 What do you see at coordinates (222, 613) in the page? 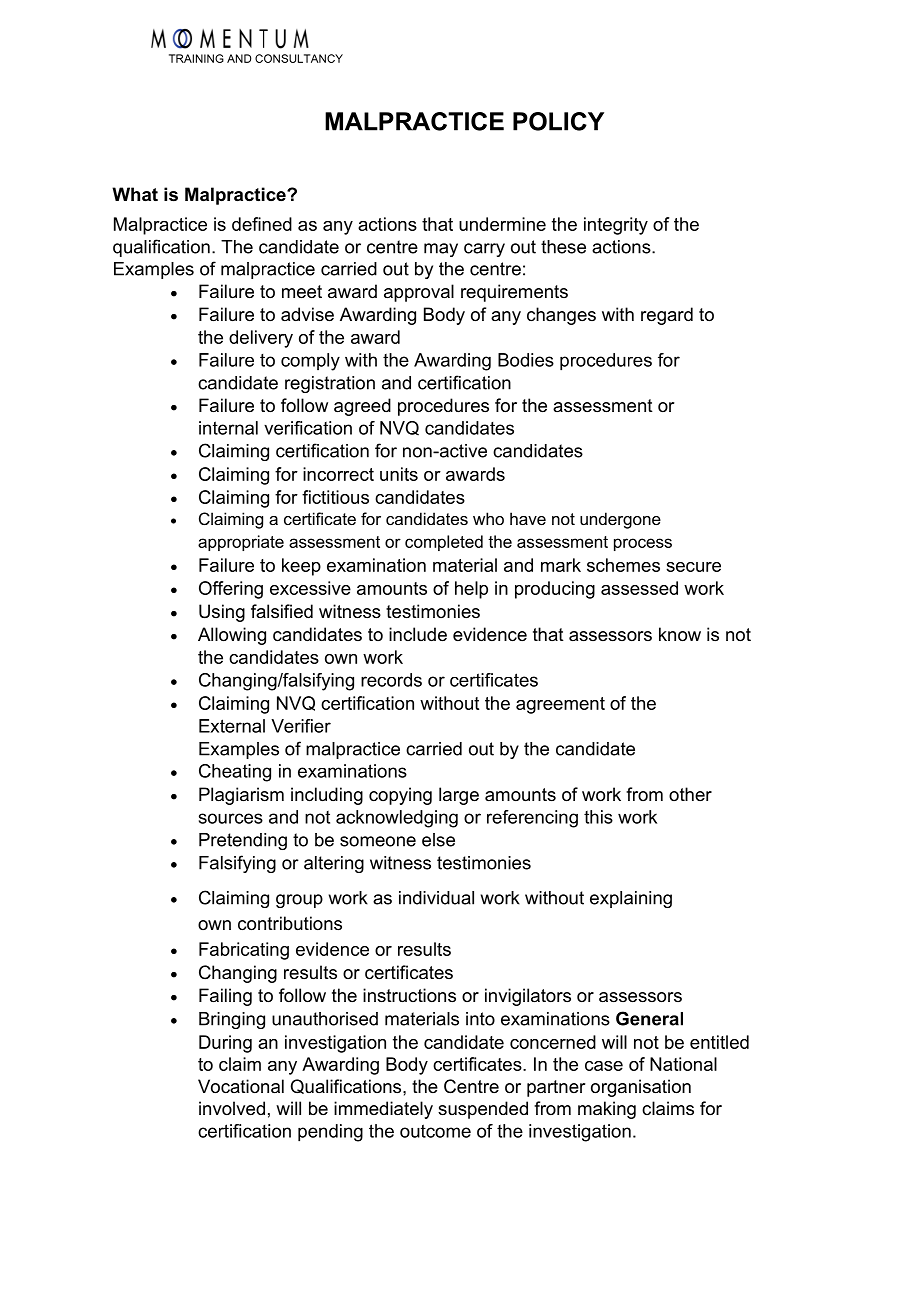
I see `Using` at bounding box center [222, 613].
